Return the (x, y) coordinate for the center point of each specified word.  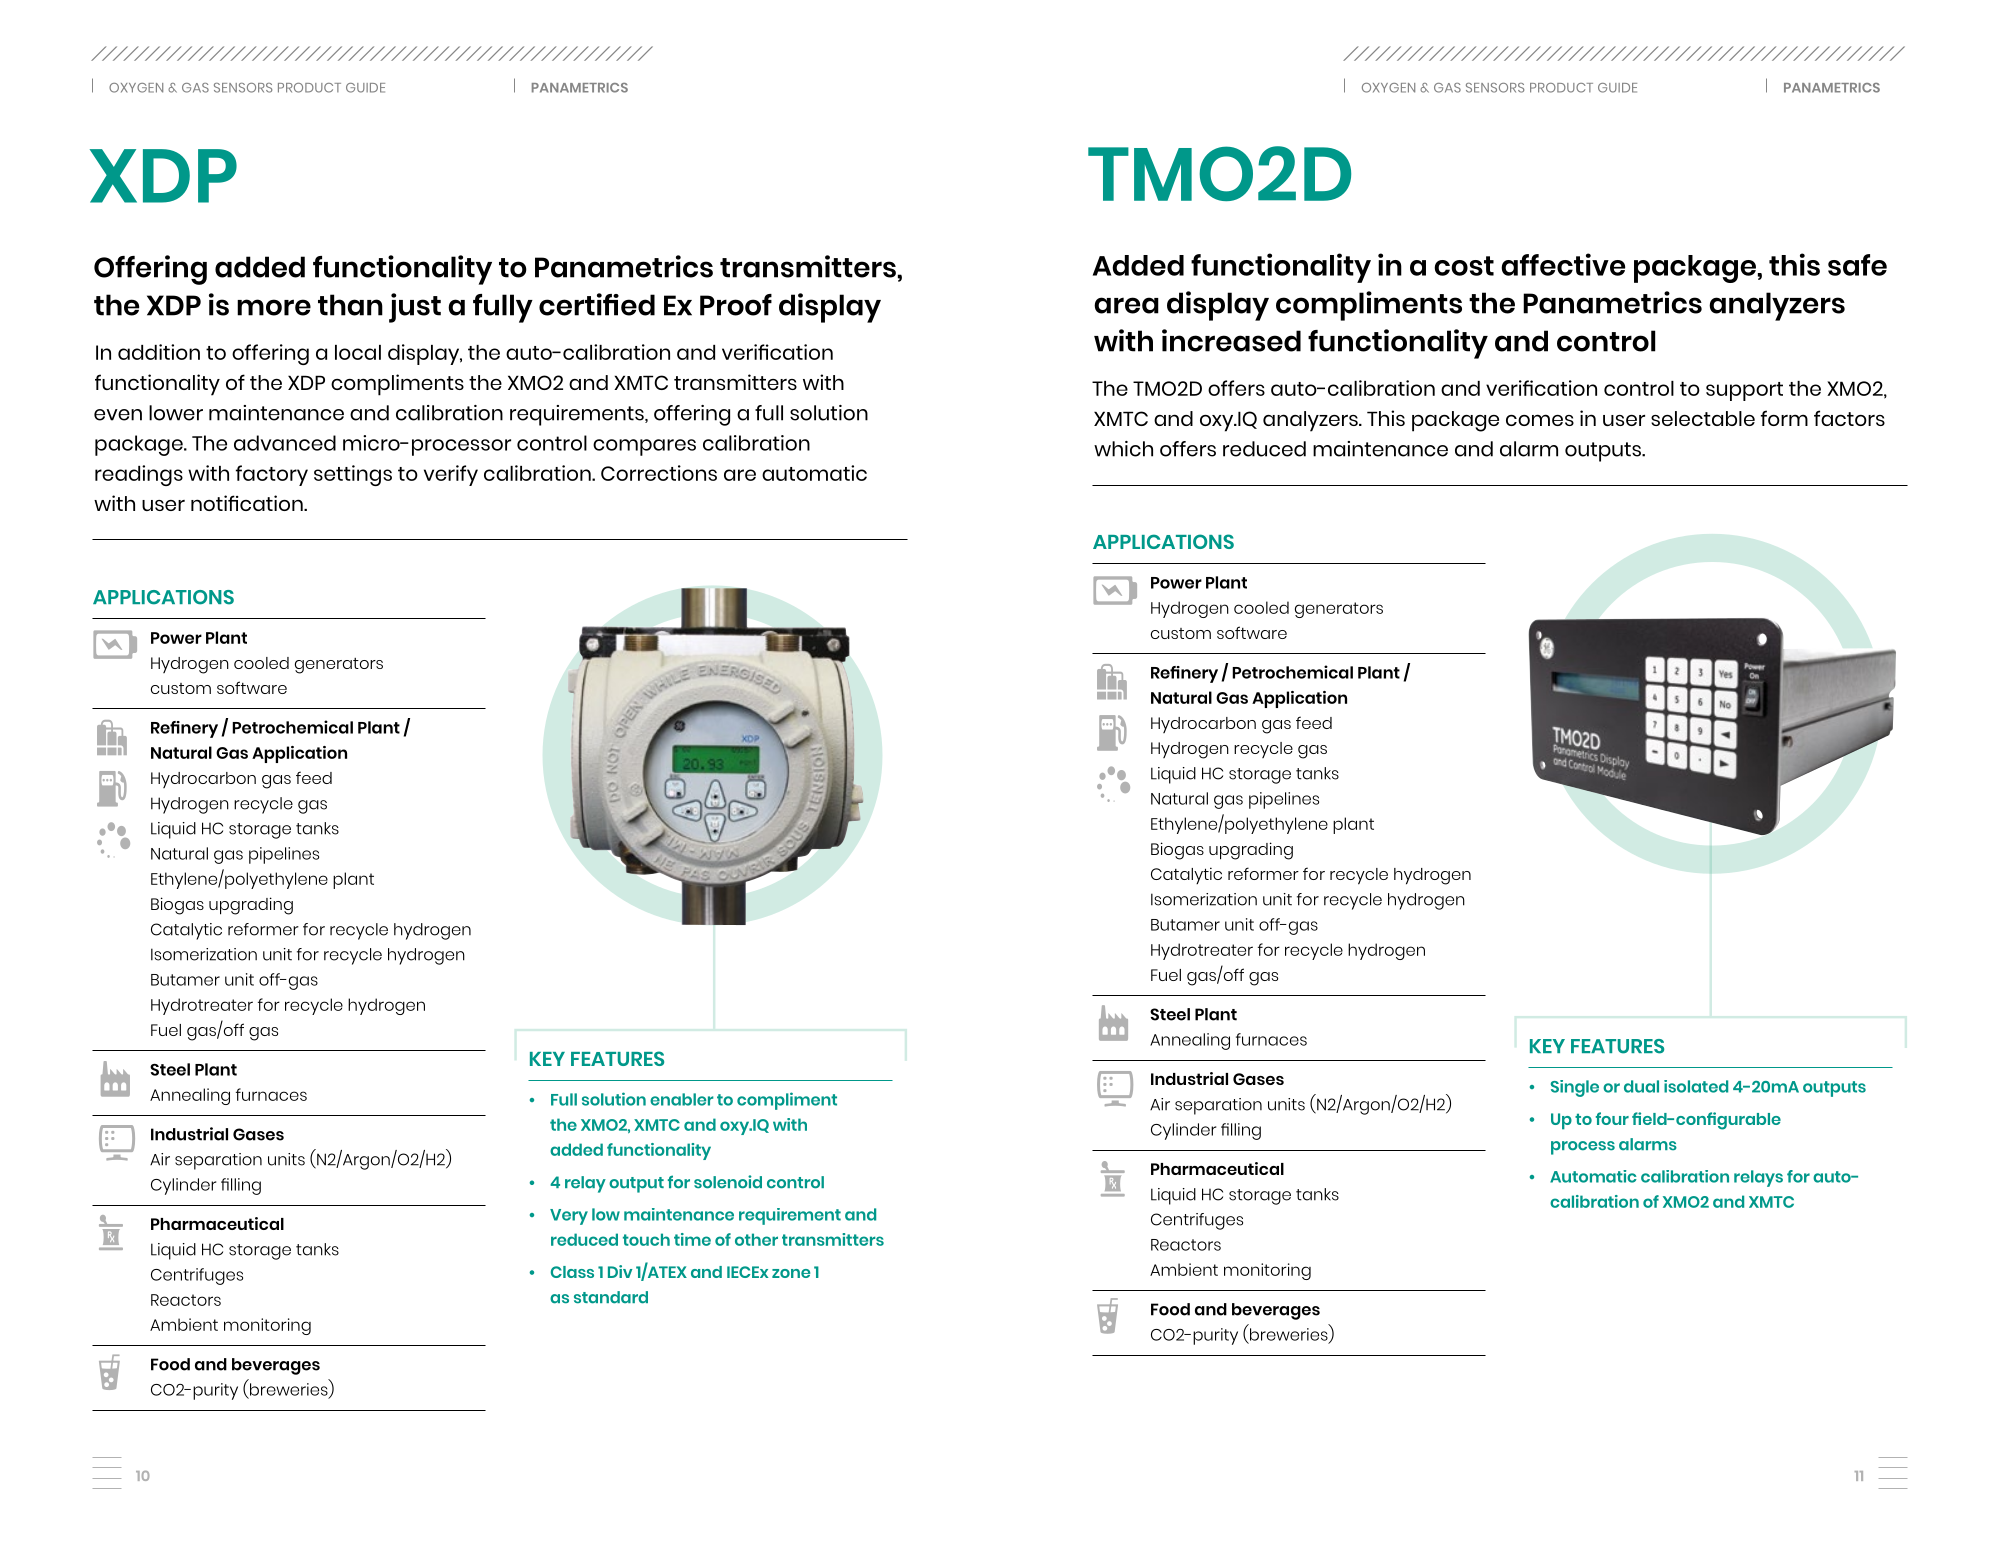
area (1126, 305)
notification (248, 503)
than (350, 305)
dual (1641, 1086)
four (1612, 1118)
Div (620, 1271)
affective (1563, 264)
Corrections (659, 473)
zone (791, 1273)
